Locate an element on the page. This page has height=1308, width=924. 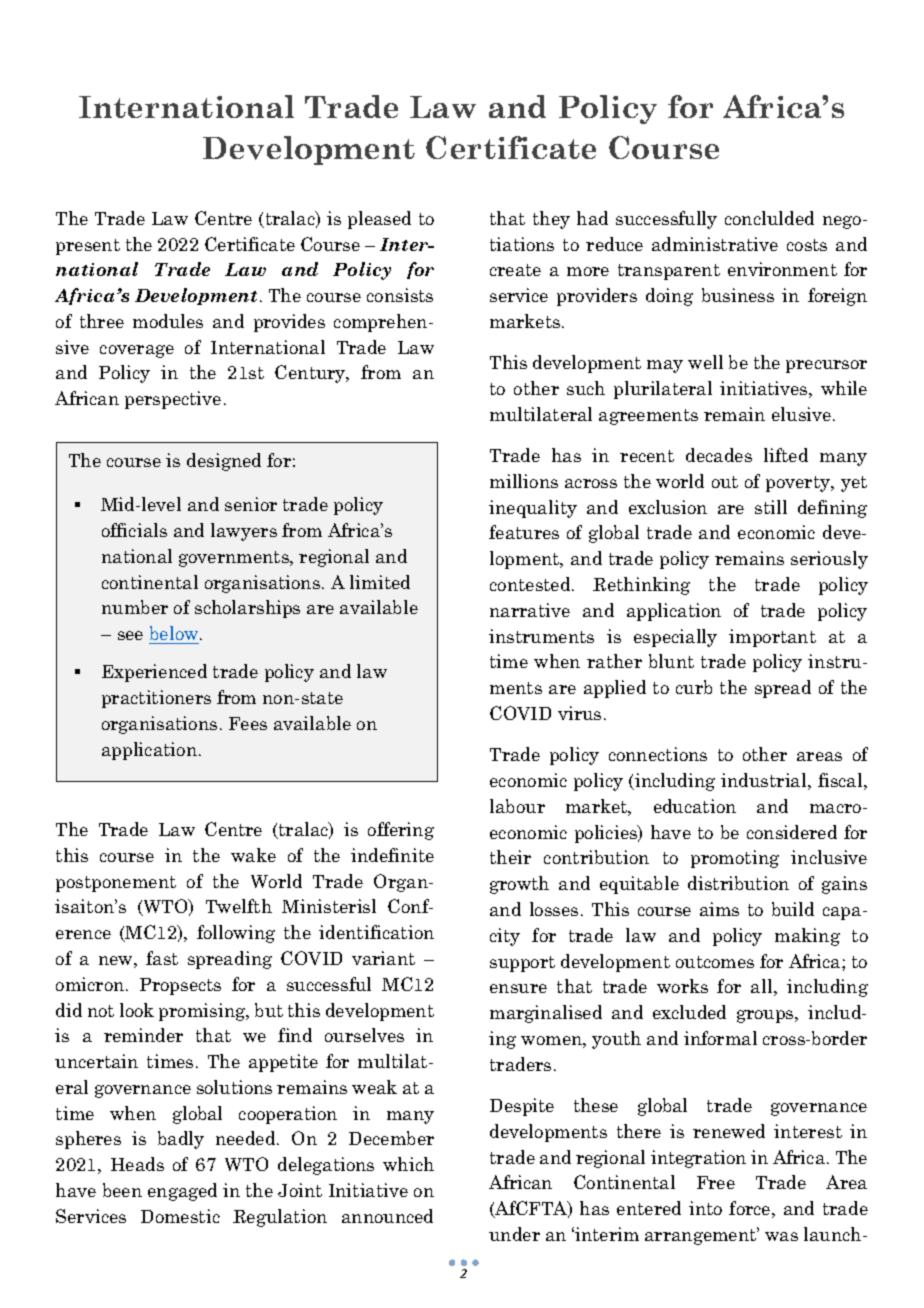
outcomes is located at coordinates (715, 962).
